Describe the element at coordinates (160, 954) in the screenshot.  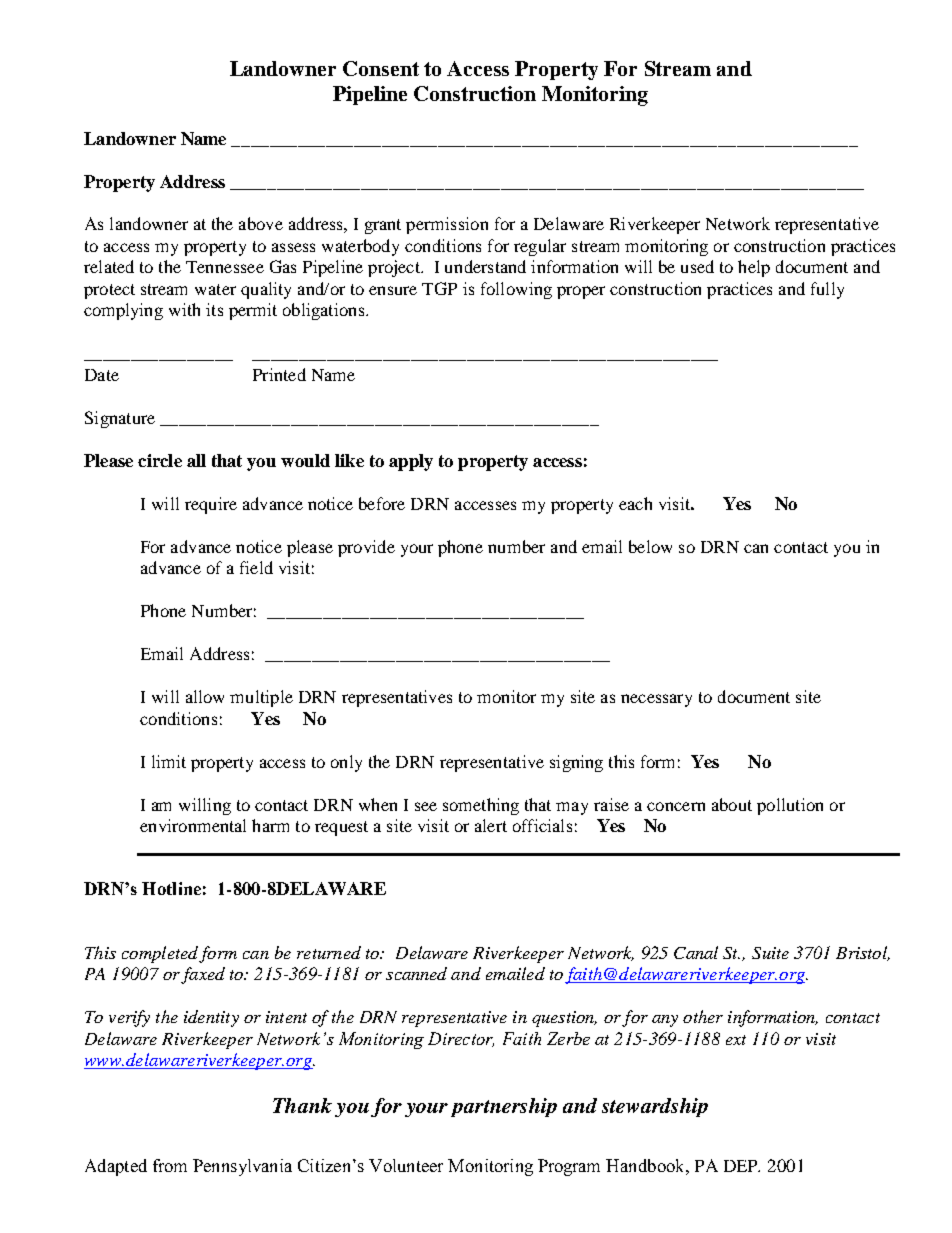
I see `completed` at that location.
